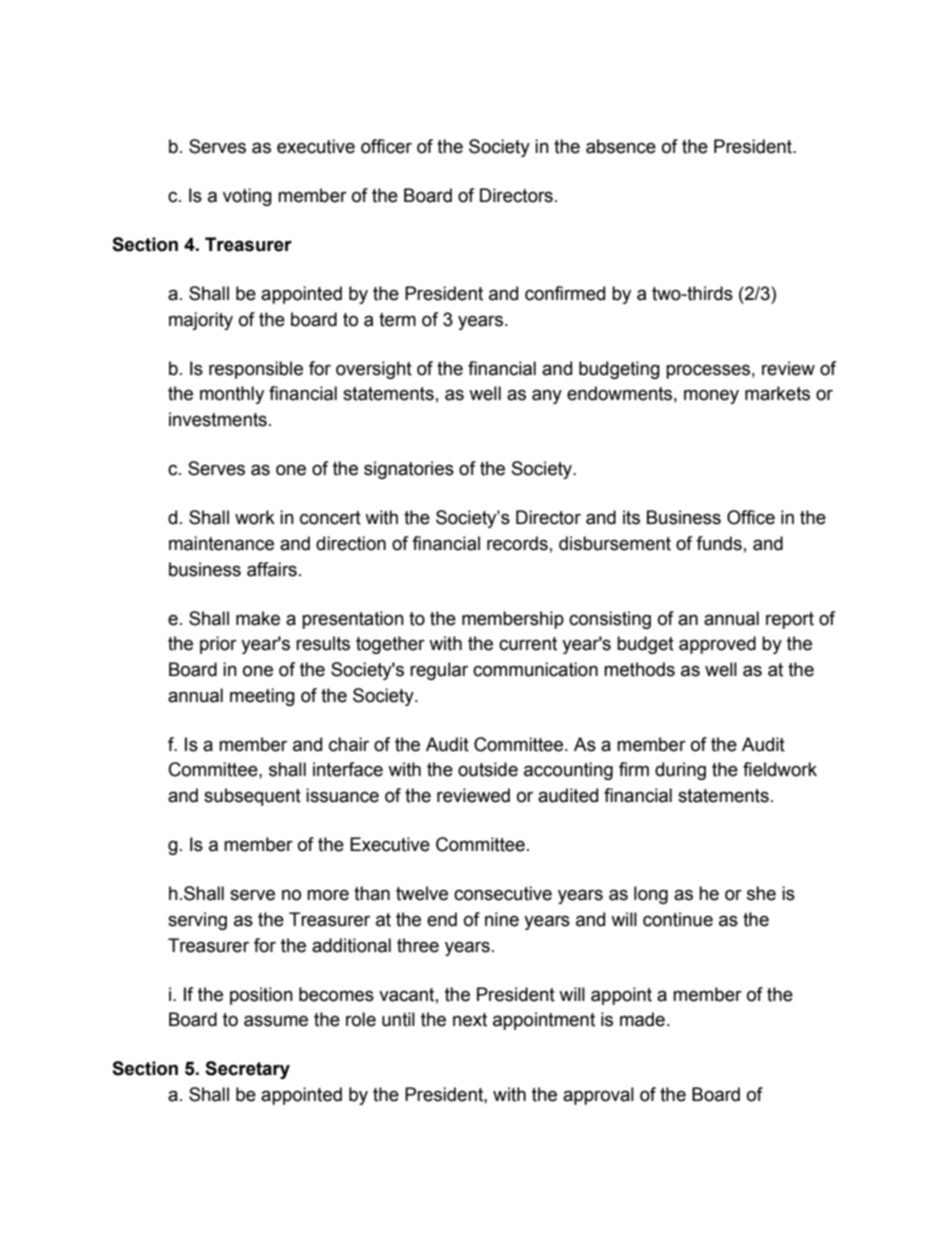  Describe the element at coordinates (642, 1019) in the document. I see `made` at that location.
